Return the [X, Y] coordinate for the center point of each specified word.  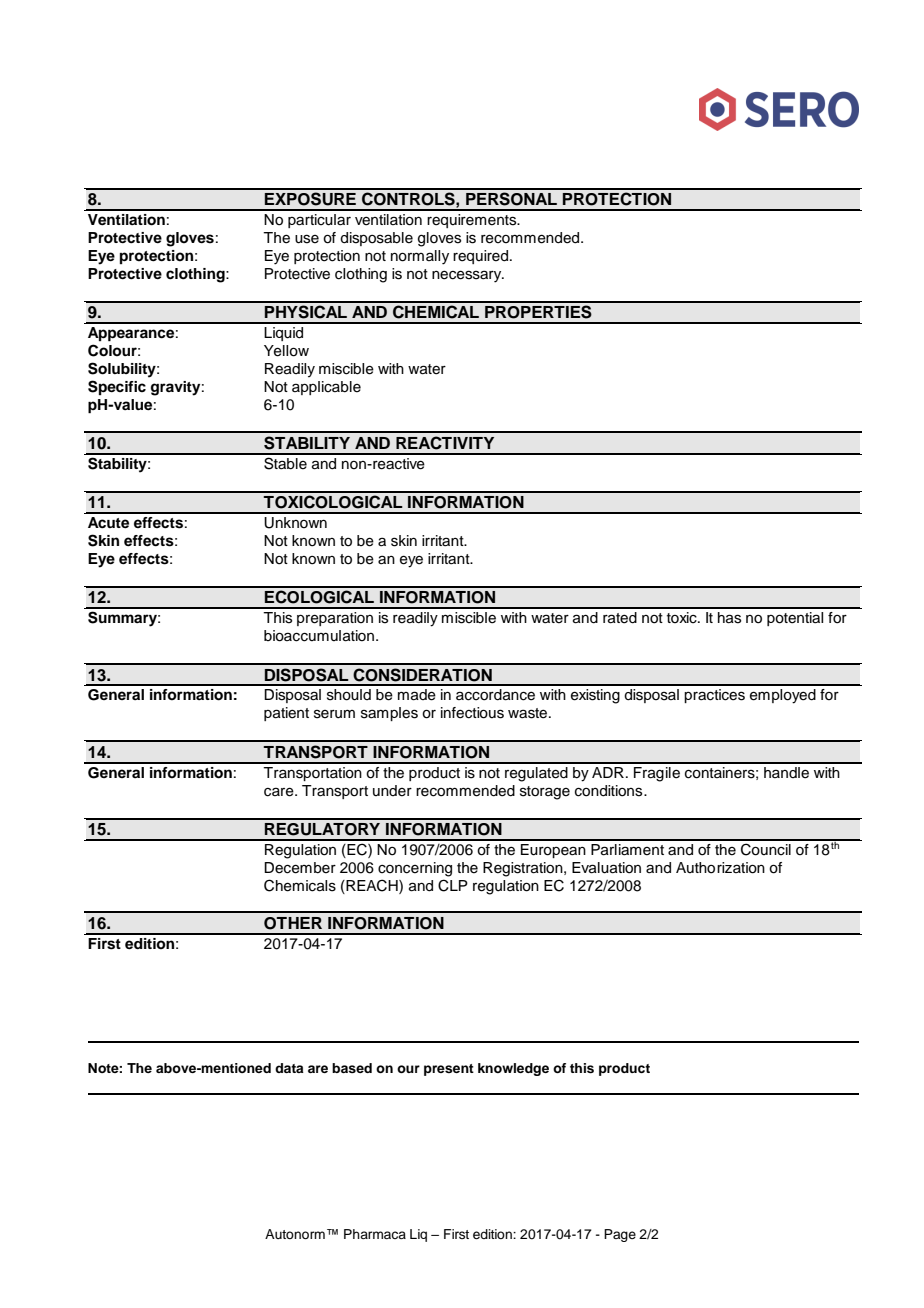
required [482, 257]
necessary [468, 276]
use [307, 239]
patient [286, 714]
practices [714, 696]
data [289, 1068]
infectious [472, 713]
